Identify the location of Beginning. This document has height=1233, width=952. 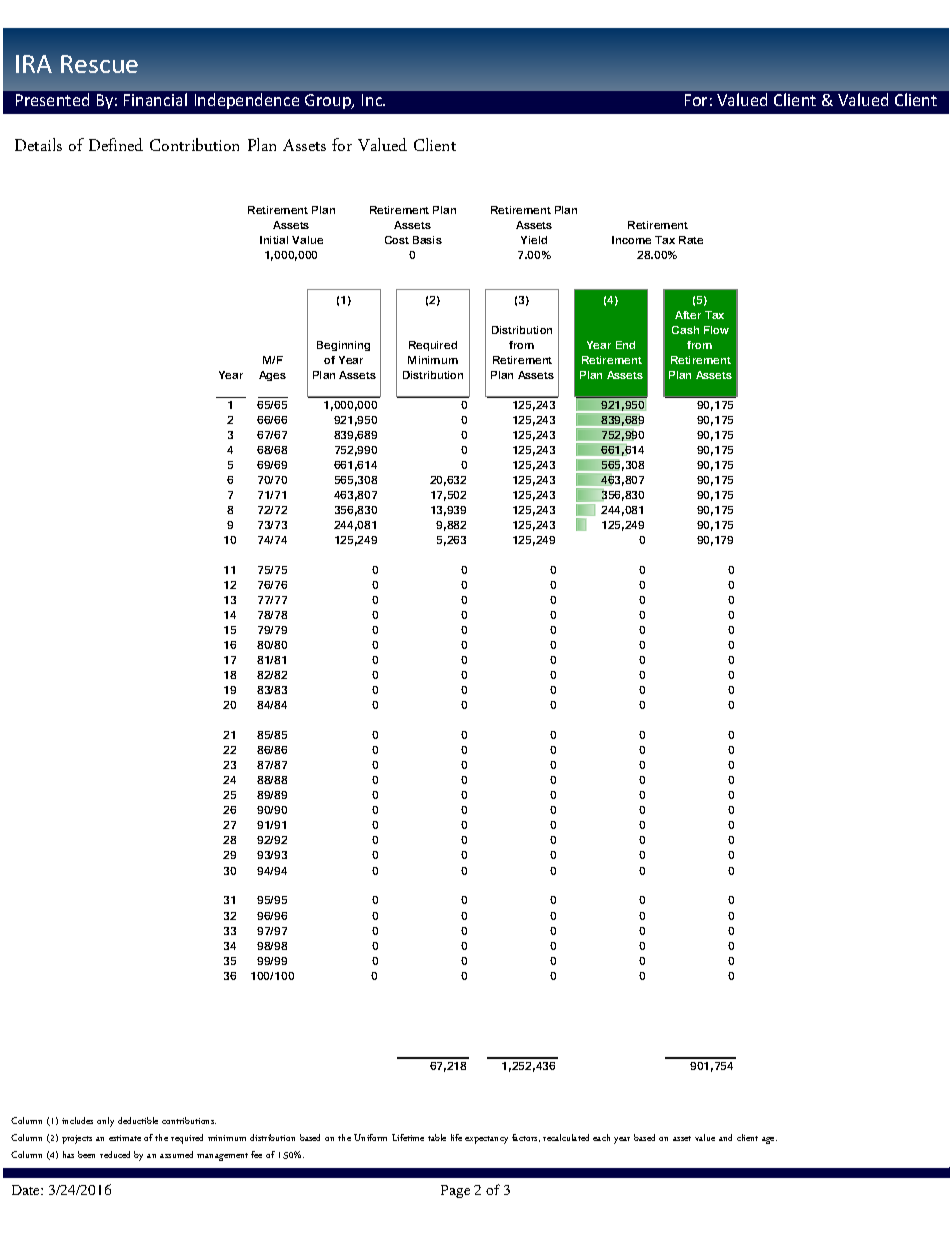
(343, 346).
